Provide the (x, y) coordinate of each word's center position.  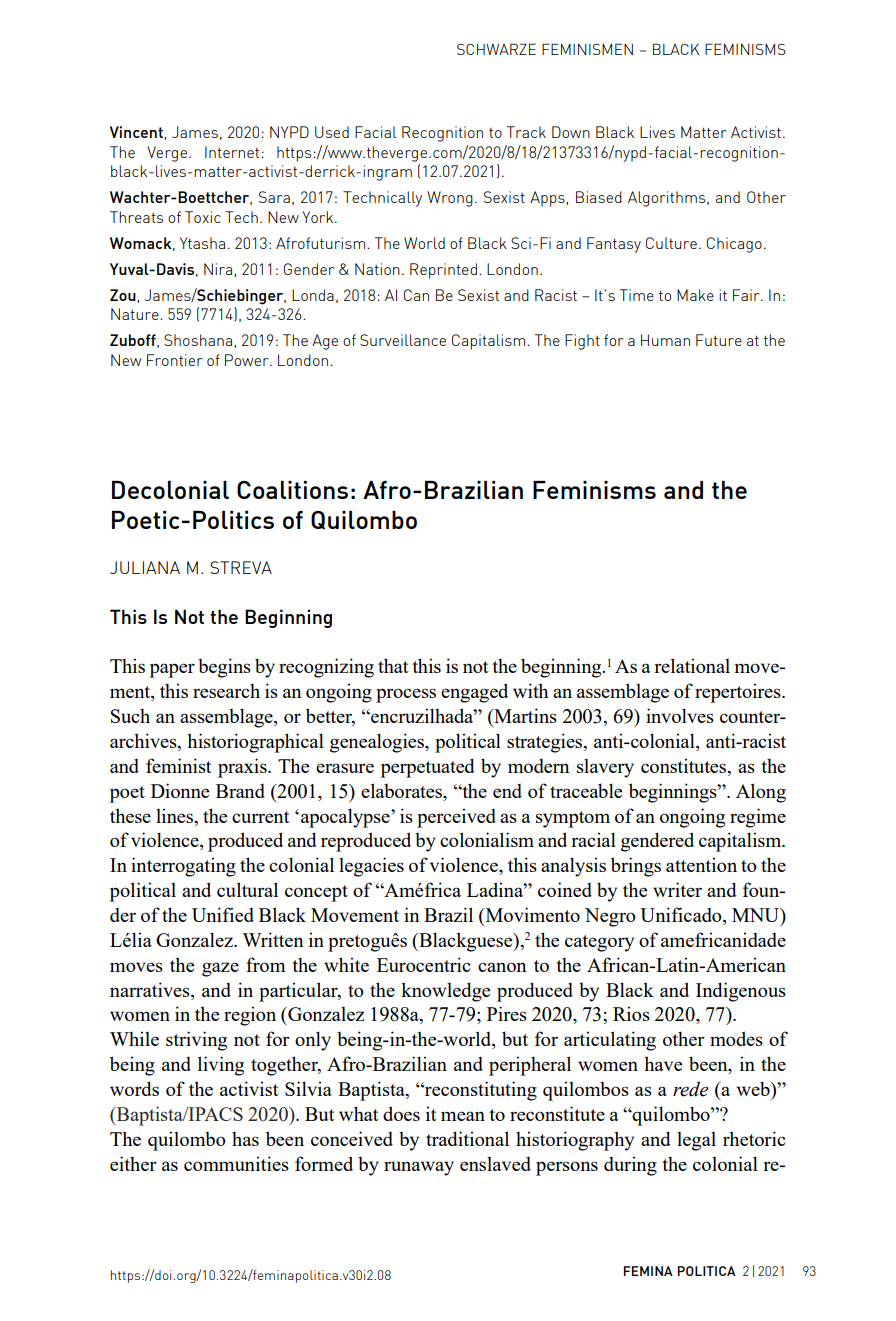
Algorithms (668, 199)
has (245, 1138)
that (393, 665)
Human (665, 340)
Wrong (450, 199)
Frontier (174, 360)
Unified (223, 914)
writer (677, 889)
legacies (371, 867)
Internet (232, 152)
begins (224, 668)
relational (692, 665)
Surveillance (403, 340)
